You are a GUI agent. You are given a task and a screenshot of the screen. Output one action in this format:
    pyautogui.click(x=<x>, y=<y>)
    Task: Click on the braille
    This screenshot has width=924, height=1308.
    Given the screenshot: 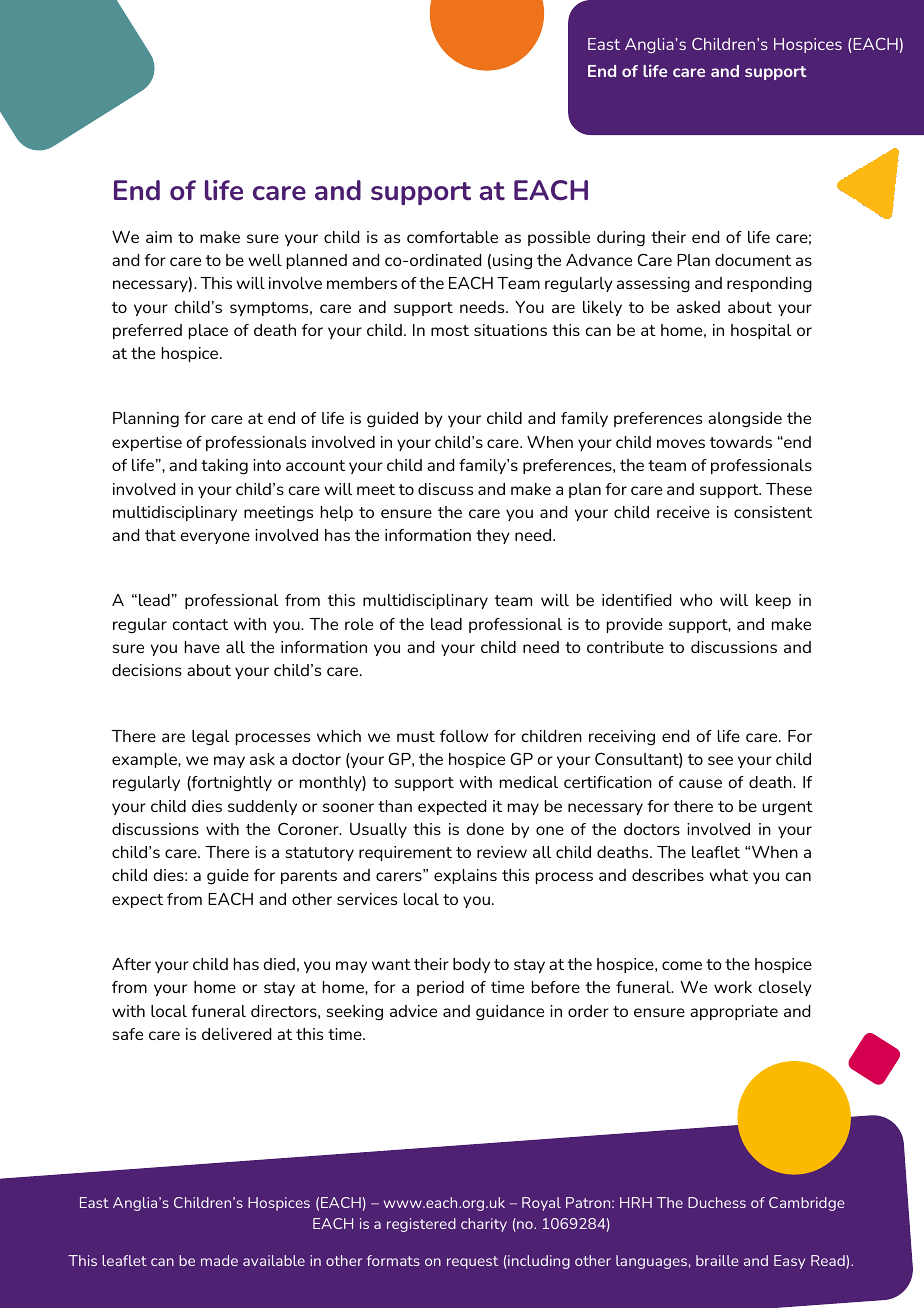 What is the action you would take?
    pyautogui.click(x=717, y=1260)
